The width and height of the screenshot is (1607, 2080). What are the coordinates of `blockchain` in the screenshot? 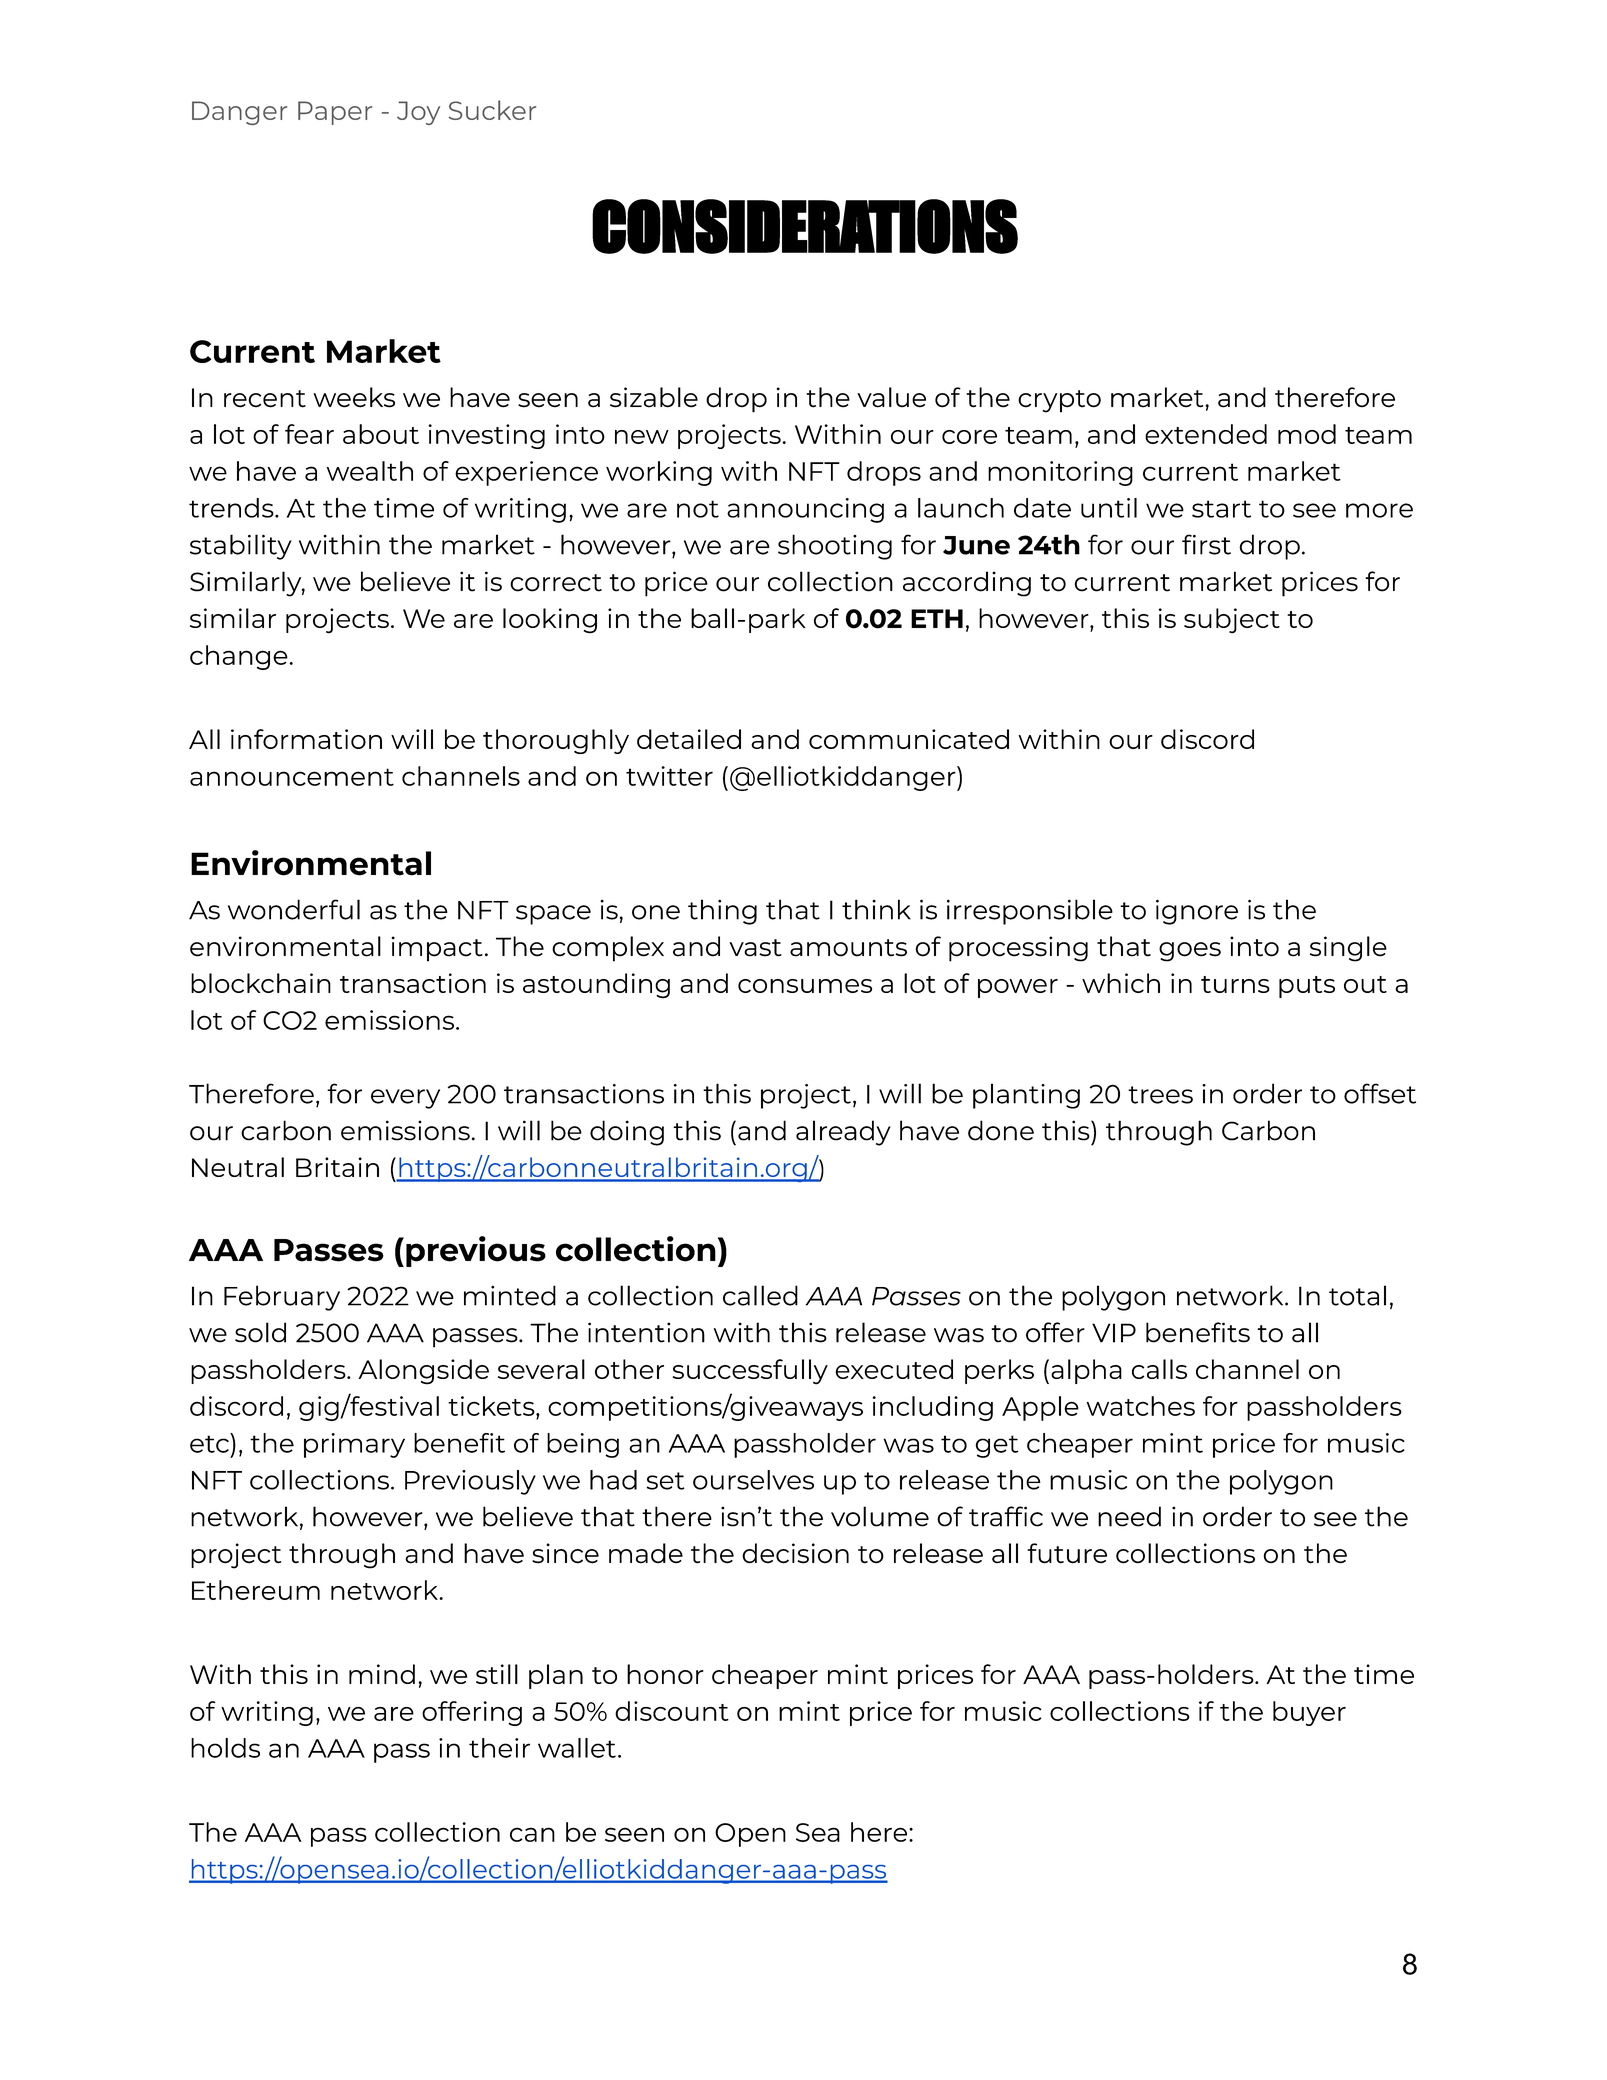 It's located at (261, 983).
